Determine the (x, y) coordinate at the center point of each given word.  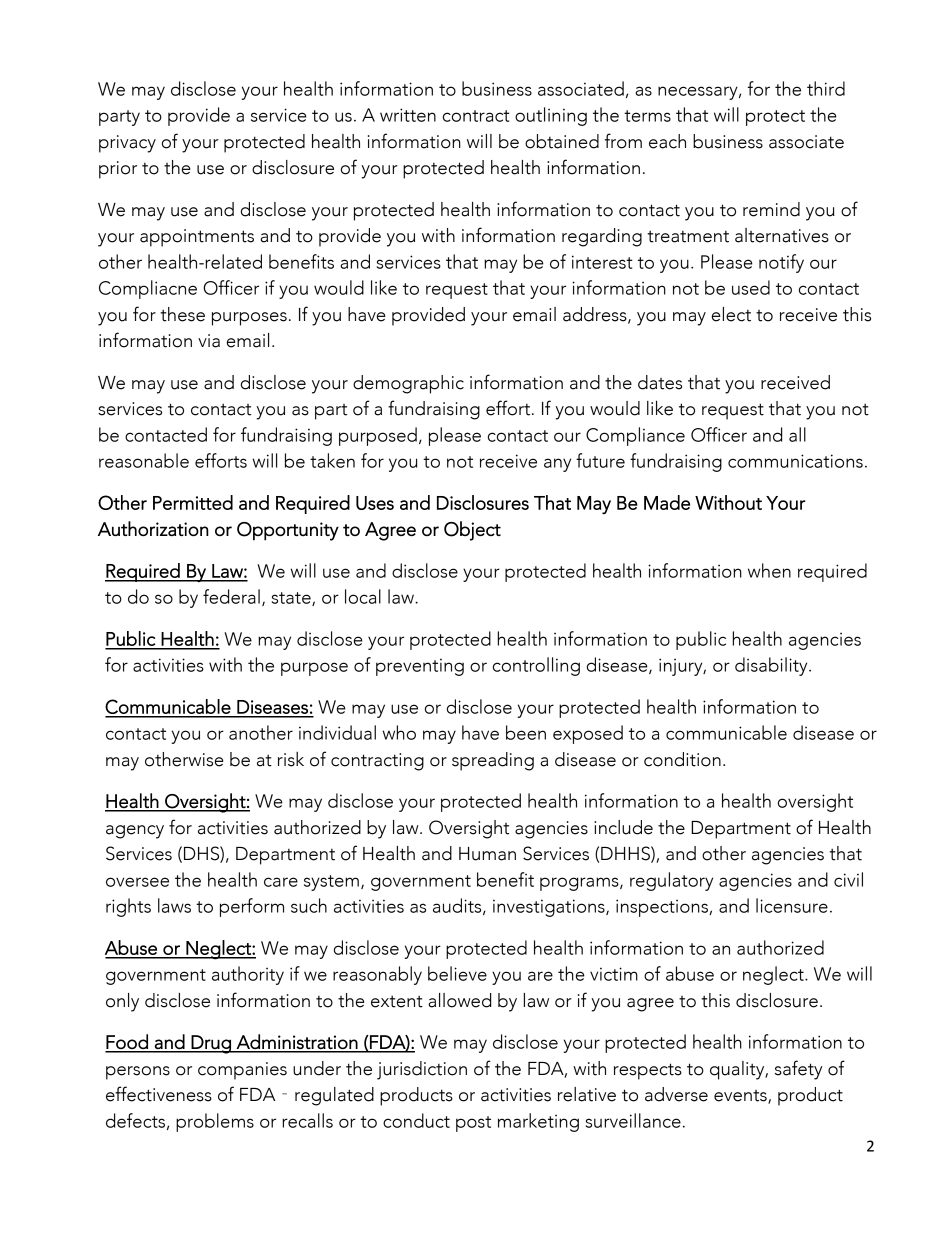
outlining (551, 116)
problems (215, 1122)
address (596, 315)
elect (731, 314)
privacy (127, 144)
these (182, 314)
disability (772, 666)
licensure (792, 905)
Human (487, 854)
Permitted (193, 502)
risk (291, 759)
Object (472, 531)
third (826, 88)
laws (174, 905)
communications (795, 461)
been (526, 732)
